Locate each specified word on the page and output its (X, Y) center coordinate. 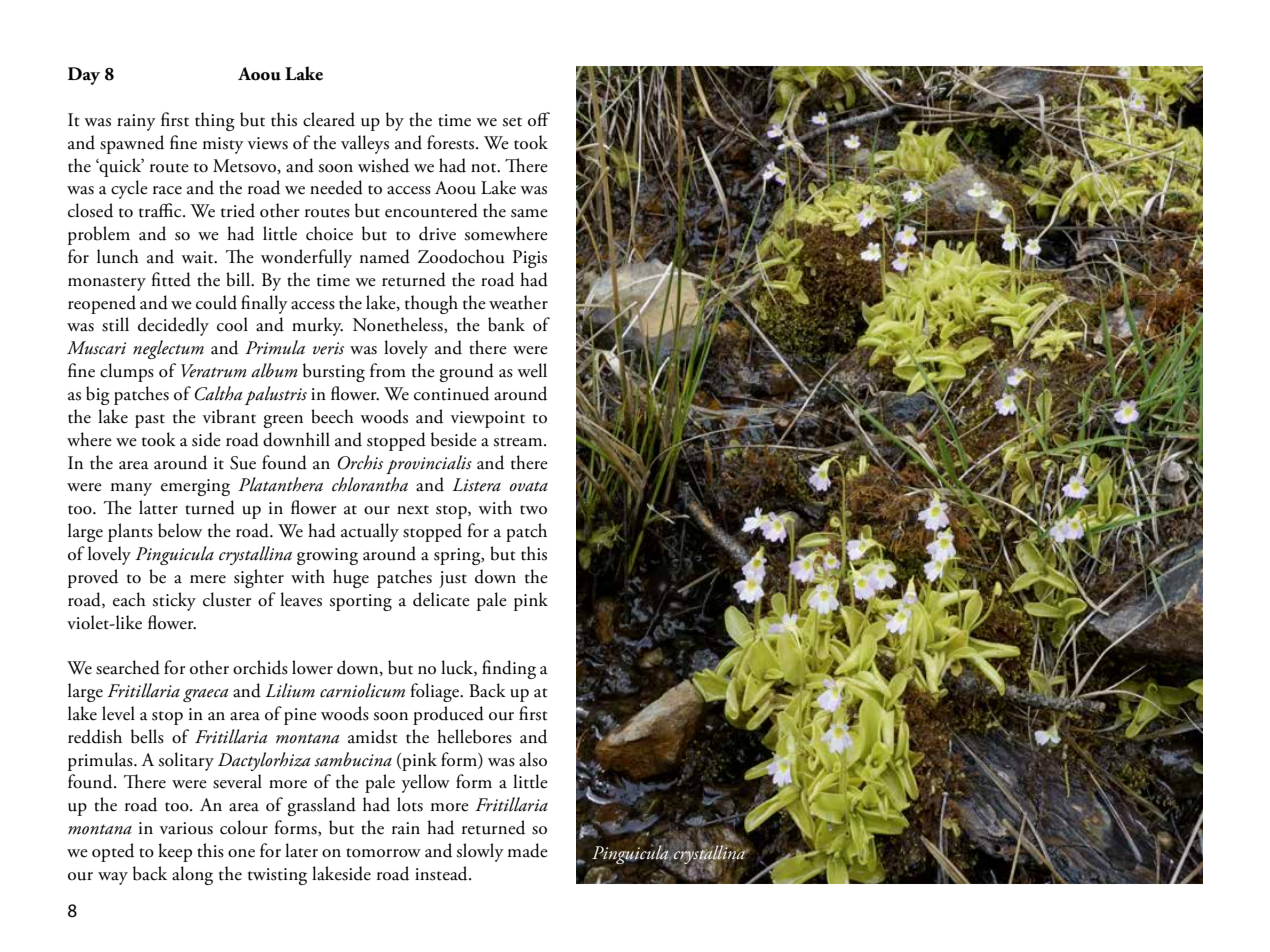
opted (113, 852)
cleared (329, 119)
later (301, 850)
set (512, 122)
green (283, 421)
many (131, 489)
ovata (529, 486)
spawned (132, 144)
